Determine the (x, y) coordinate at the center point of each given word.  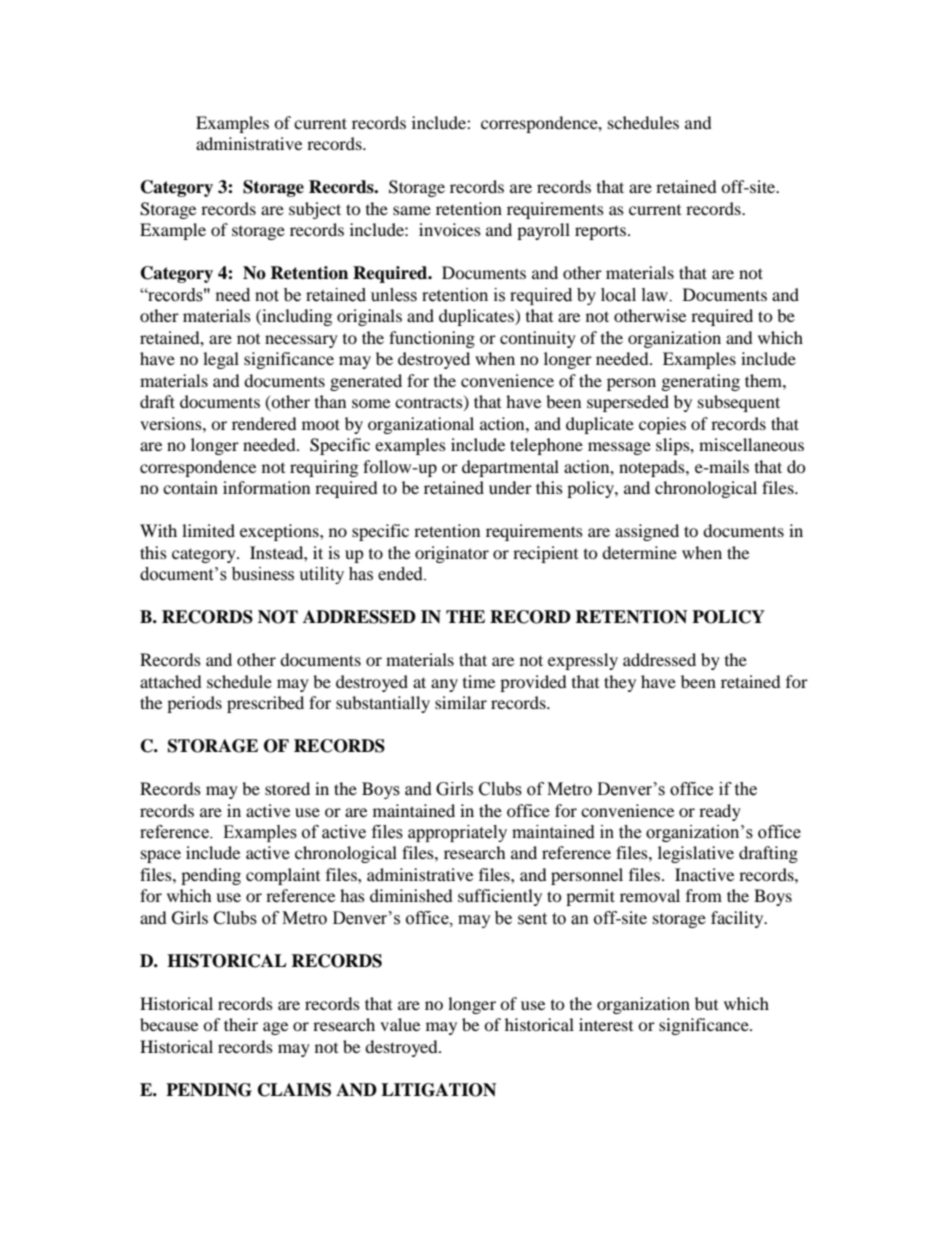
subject (315, 210)
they (620, 683)
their (241, 1024)
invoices (450, 229)
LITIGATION (438, 1090)
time (479, 681)
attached (171, 681)
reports (600, 232)
